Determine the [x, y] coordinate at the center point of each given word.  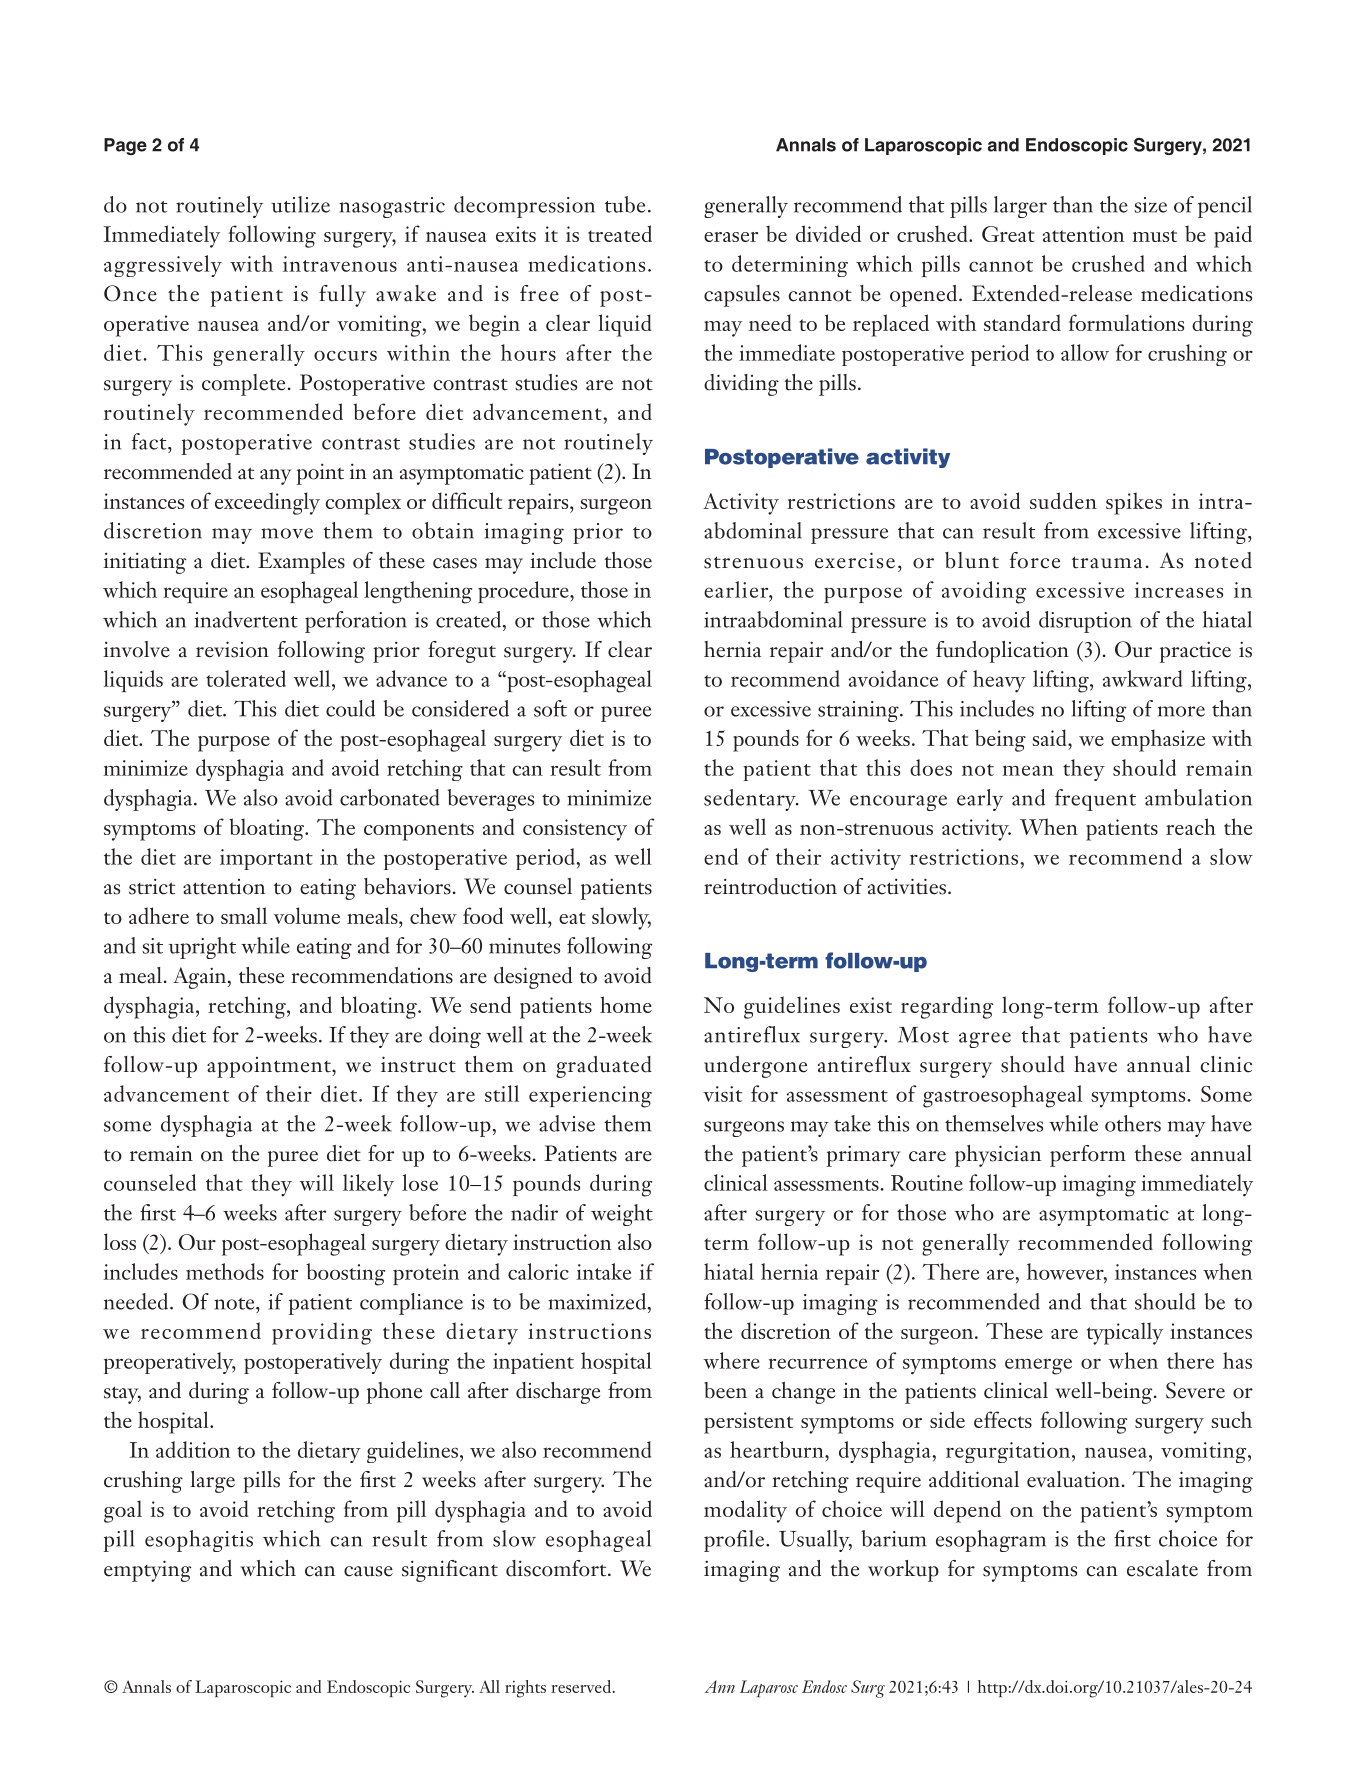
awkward [1142, 678]
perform [1088, 1156]
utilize [300, 204]
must [1155, 236]
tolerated [246, 678]
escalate [1162, 1568]
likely [368, 1185]
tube [625, 204]
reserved [581, 1686]
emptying [147, 1571]
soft [550, 708]
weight [622, 1215]
